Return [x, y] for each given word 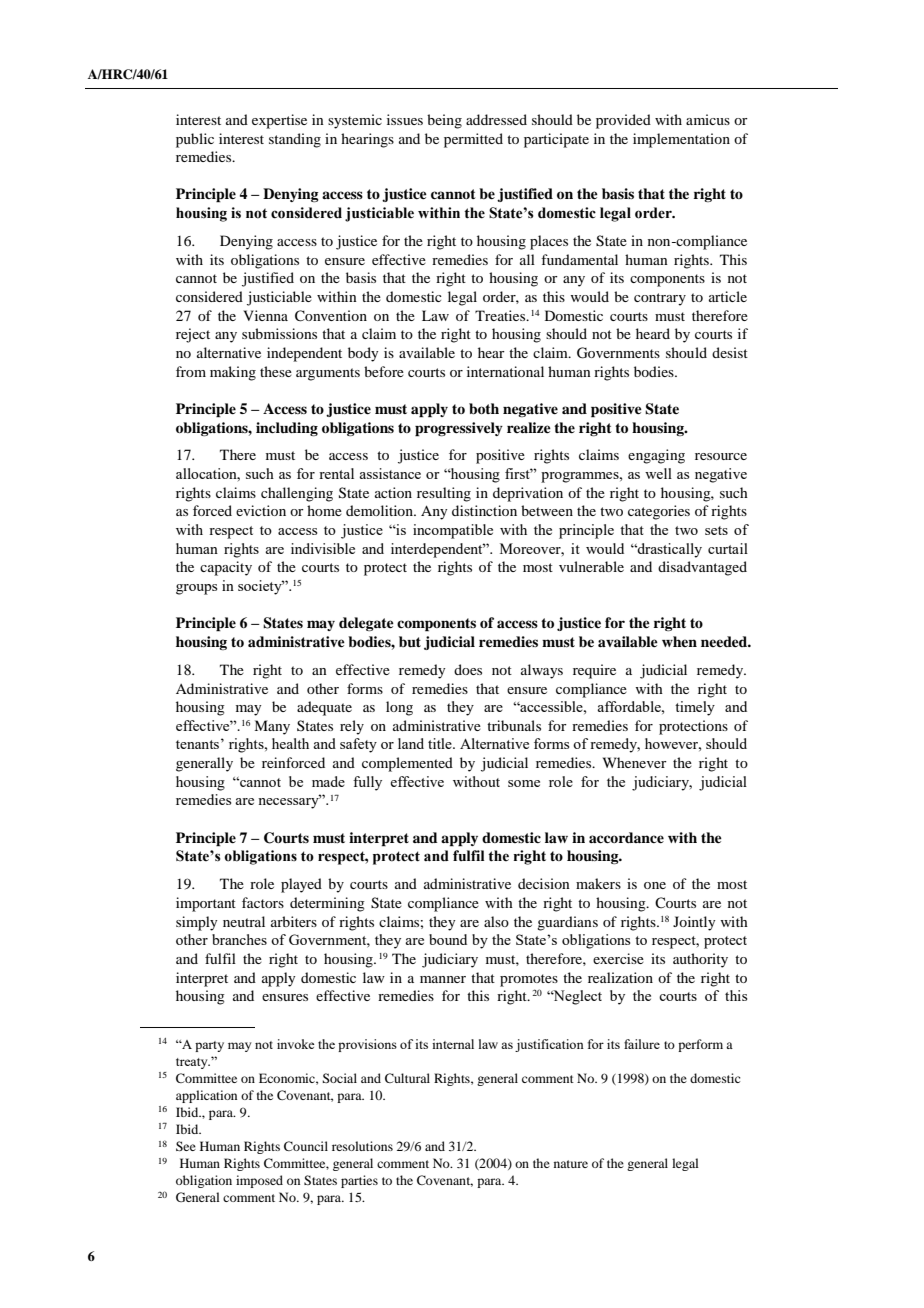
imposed [259, 1181]
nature [571, 1164]
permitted [473, 140]
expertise [279, 121]
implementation [681, 140]
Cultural [407, 1078]
